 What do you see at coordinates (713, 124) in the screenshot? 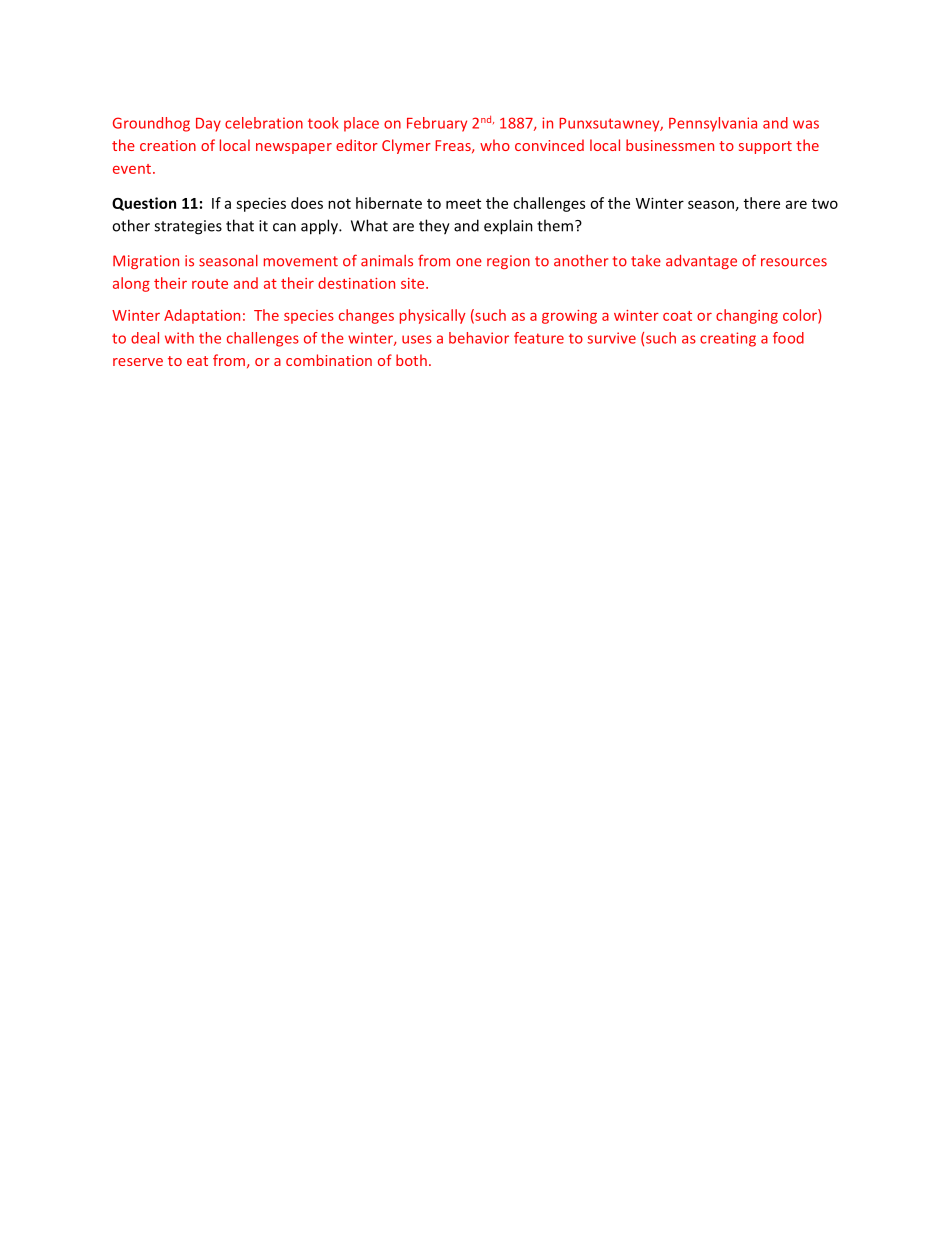
I see `Pennsylvania` at bounding box center [713, 124].
